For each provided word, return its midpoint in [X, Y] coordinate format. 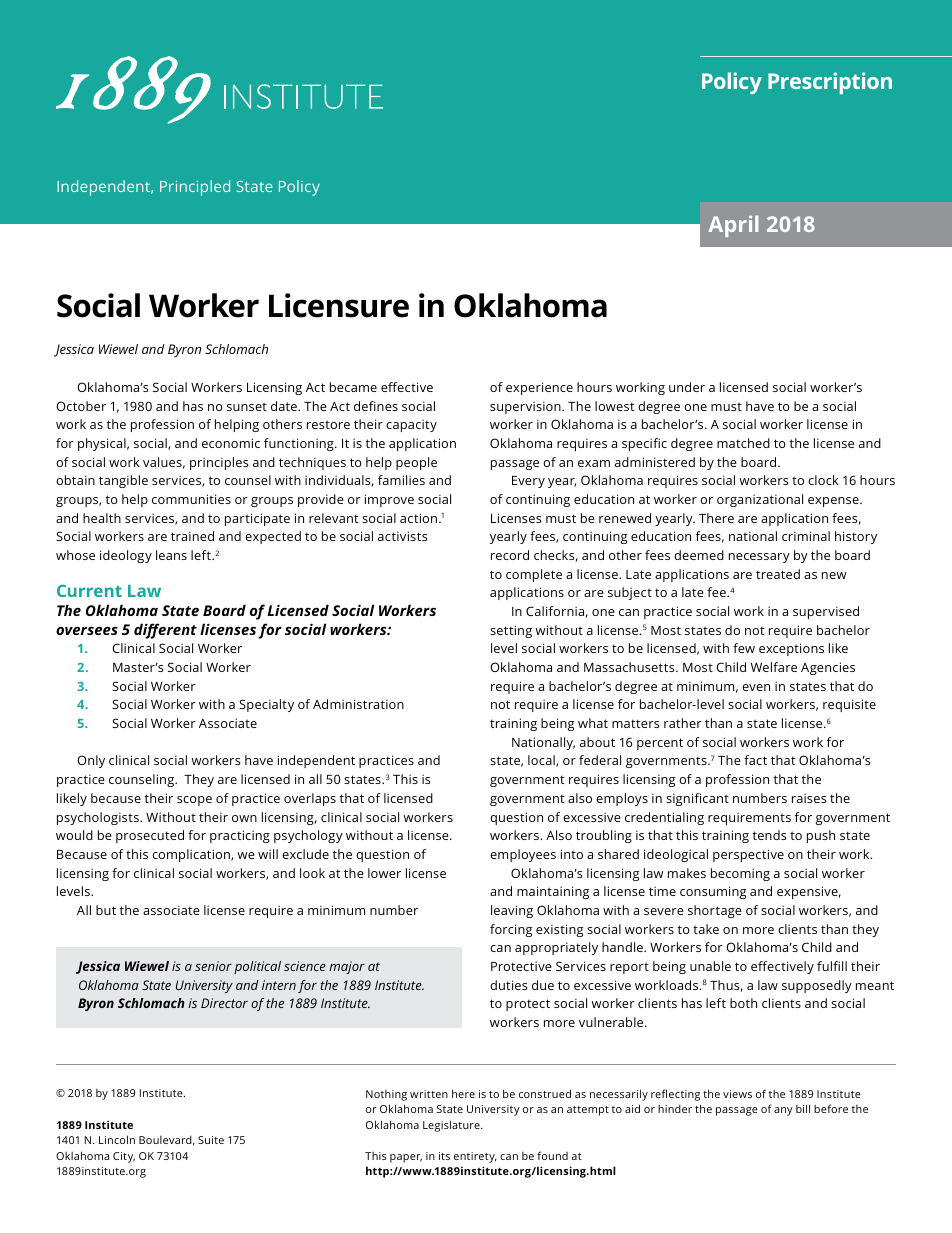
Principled [195, 188]
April [733, 226]
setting [511, 631]
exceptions [791, 649]
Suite [211, 1140]
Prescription [830, 83]
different [165, 631]
